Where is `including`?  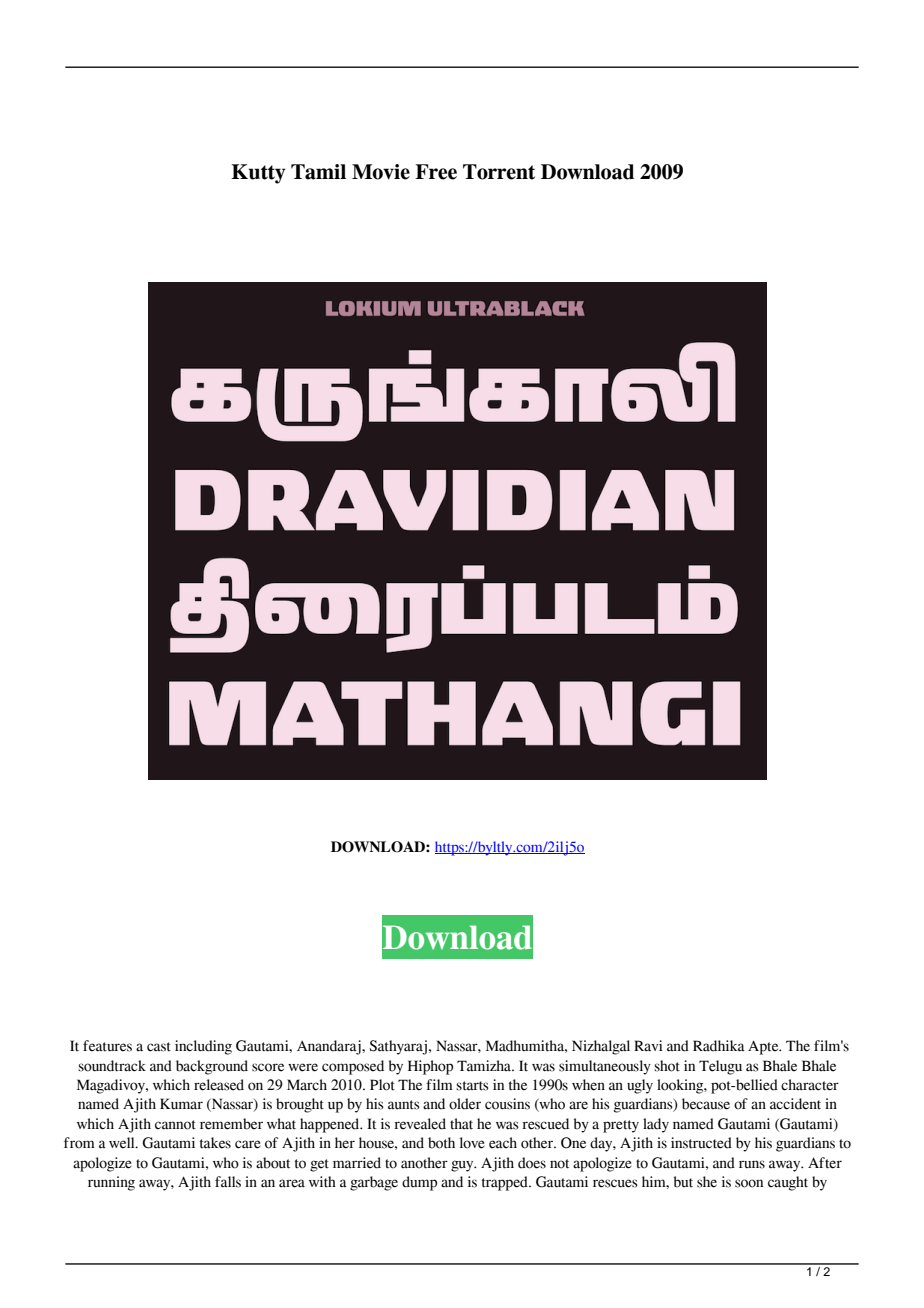
including is located at coordinates (203, 1047).
